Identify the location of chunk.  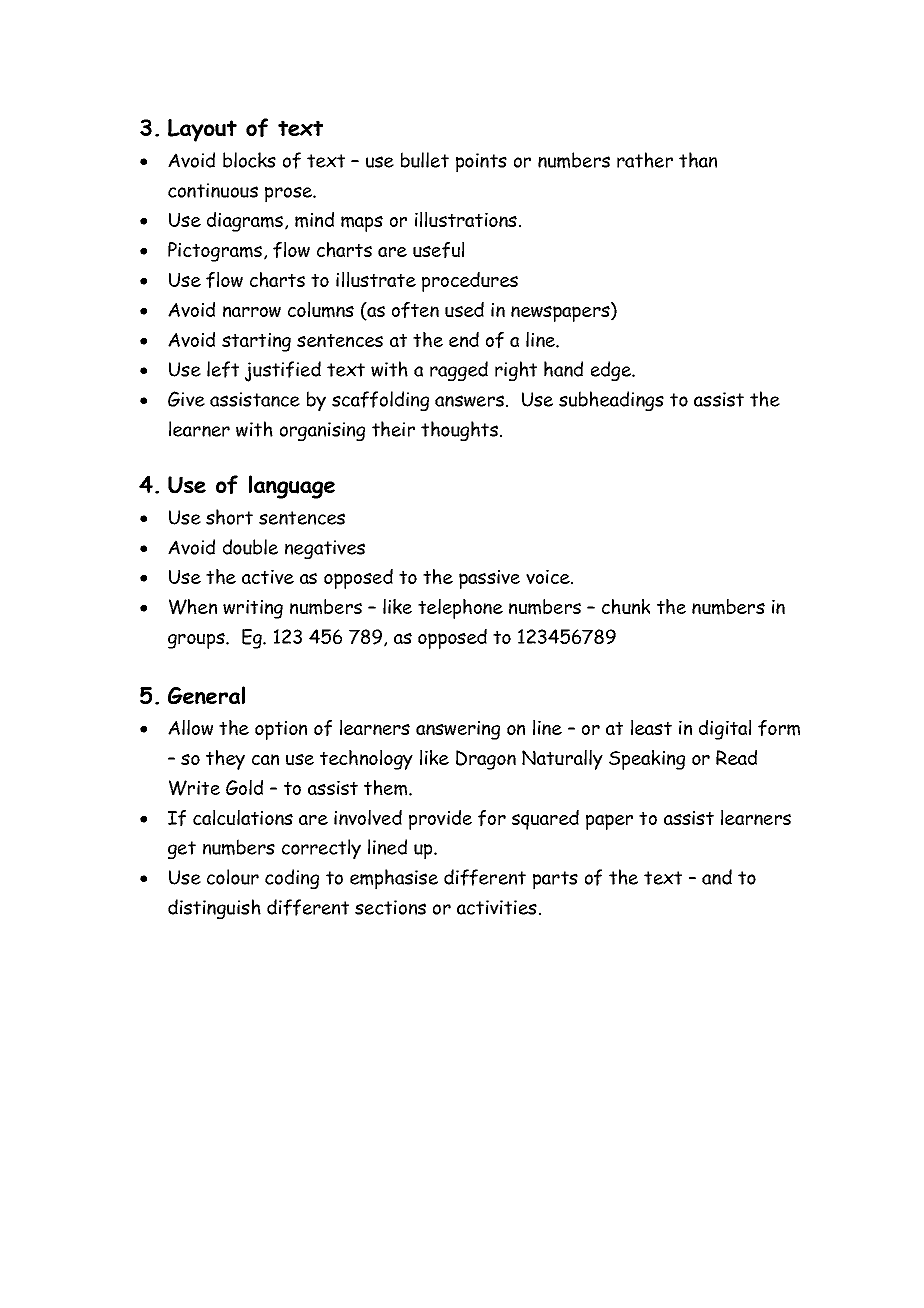
(626, 606).
